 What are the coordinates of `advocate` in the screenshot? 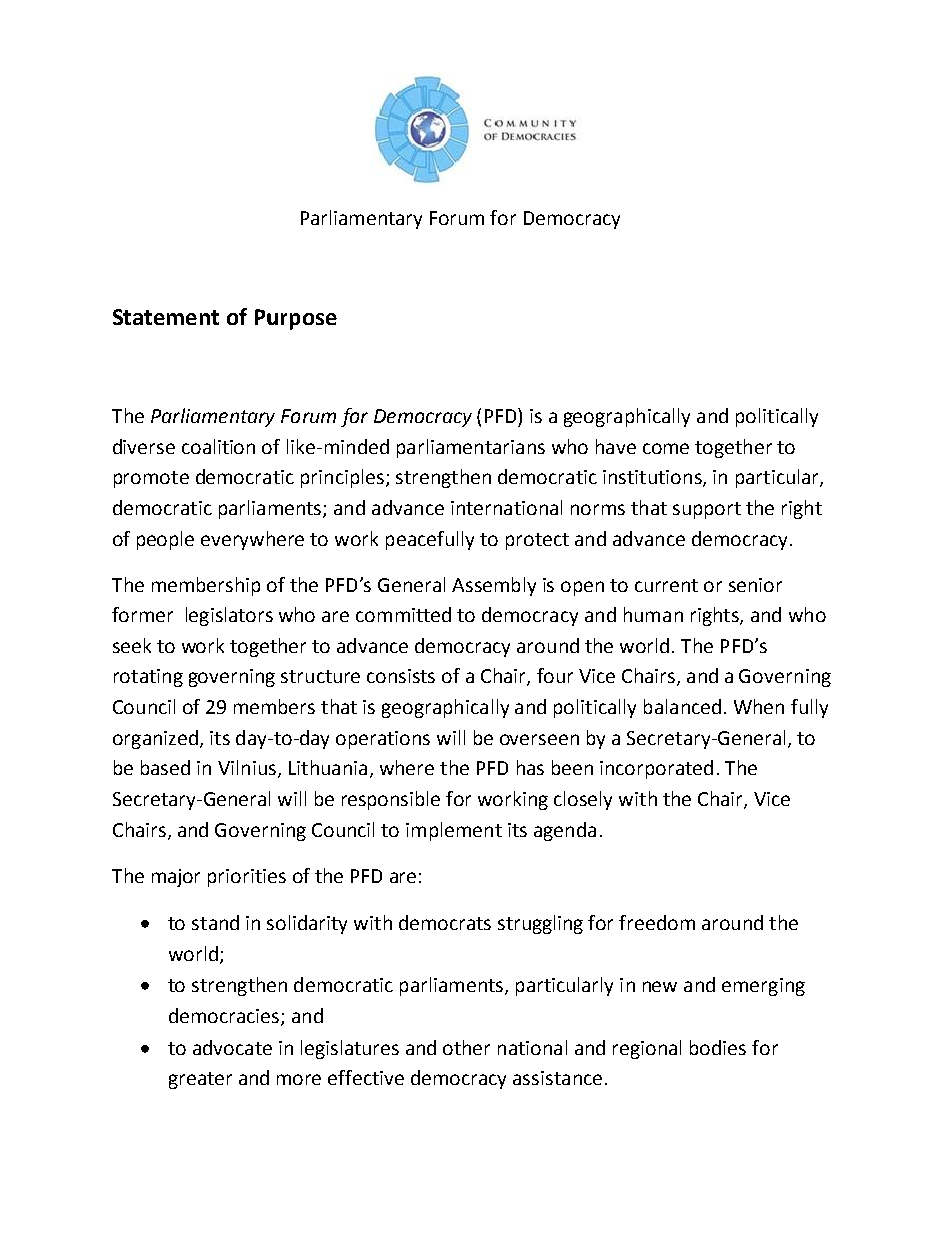 It's located at (232, 1047).
